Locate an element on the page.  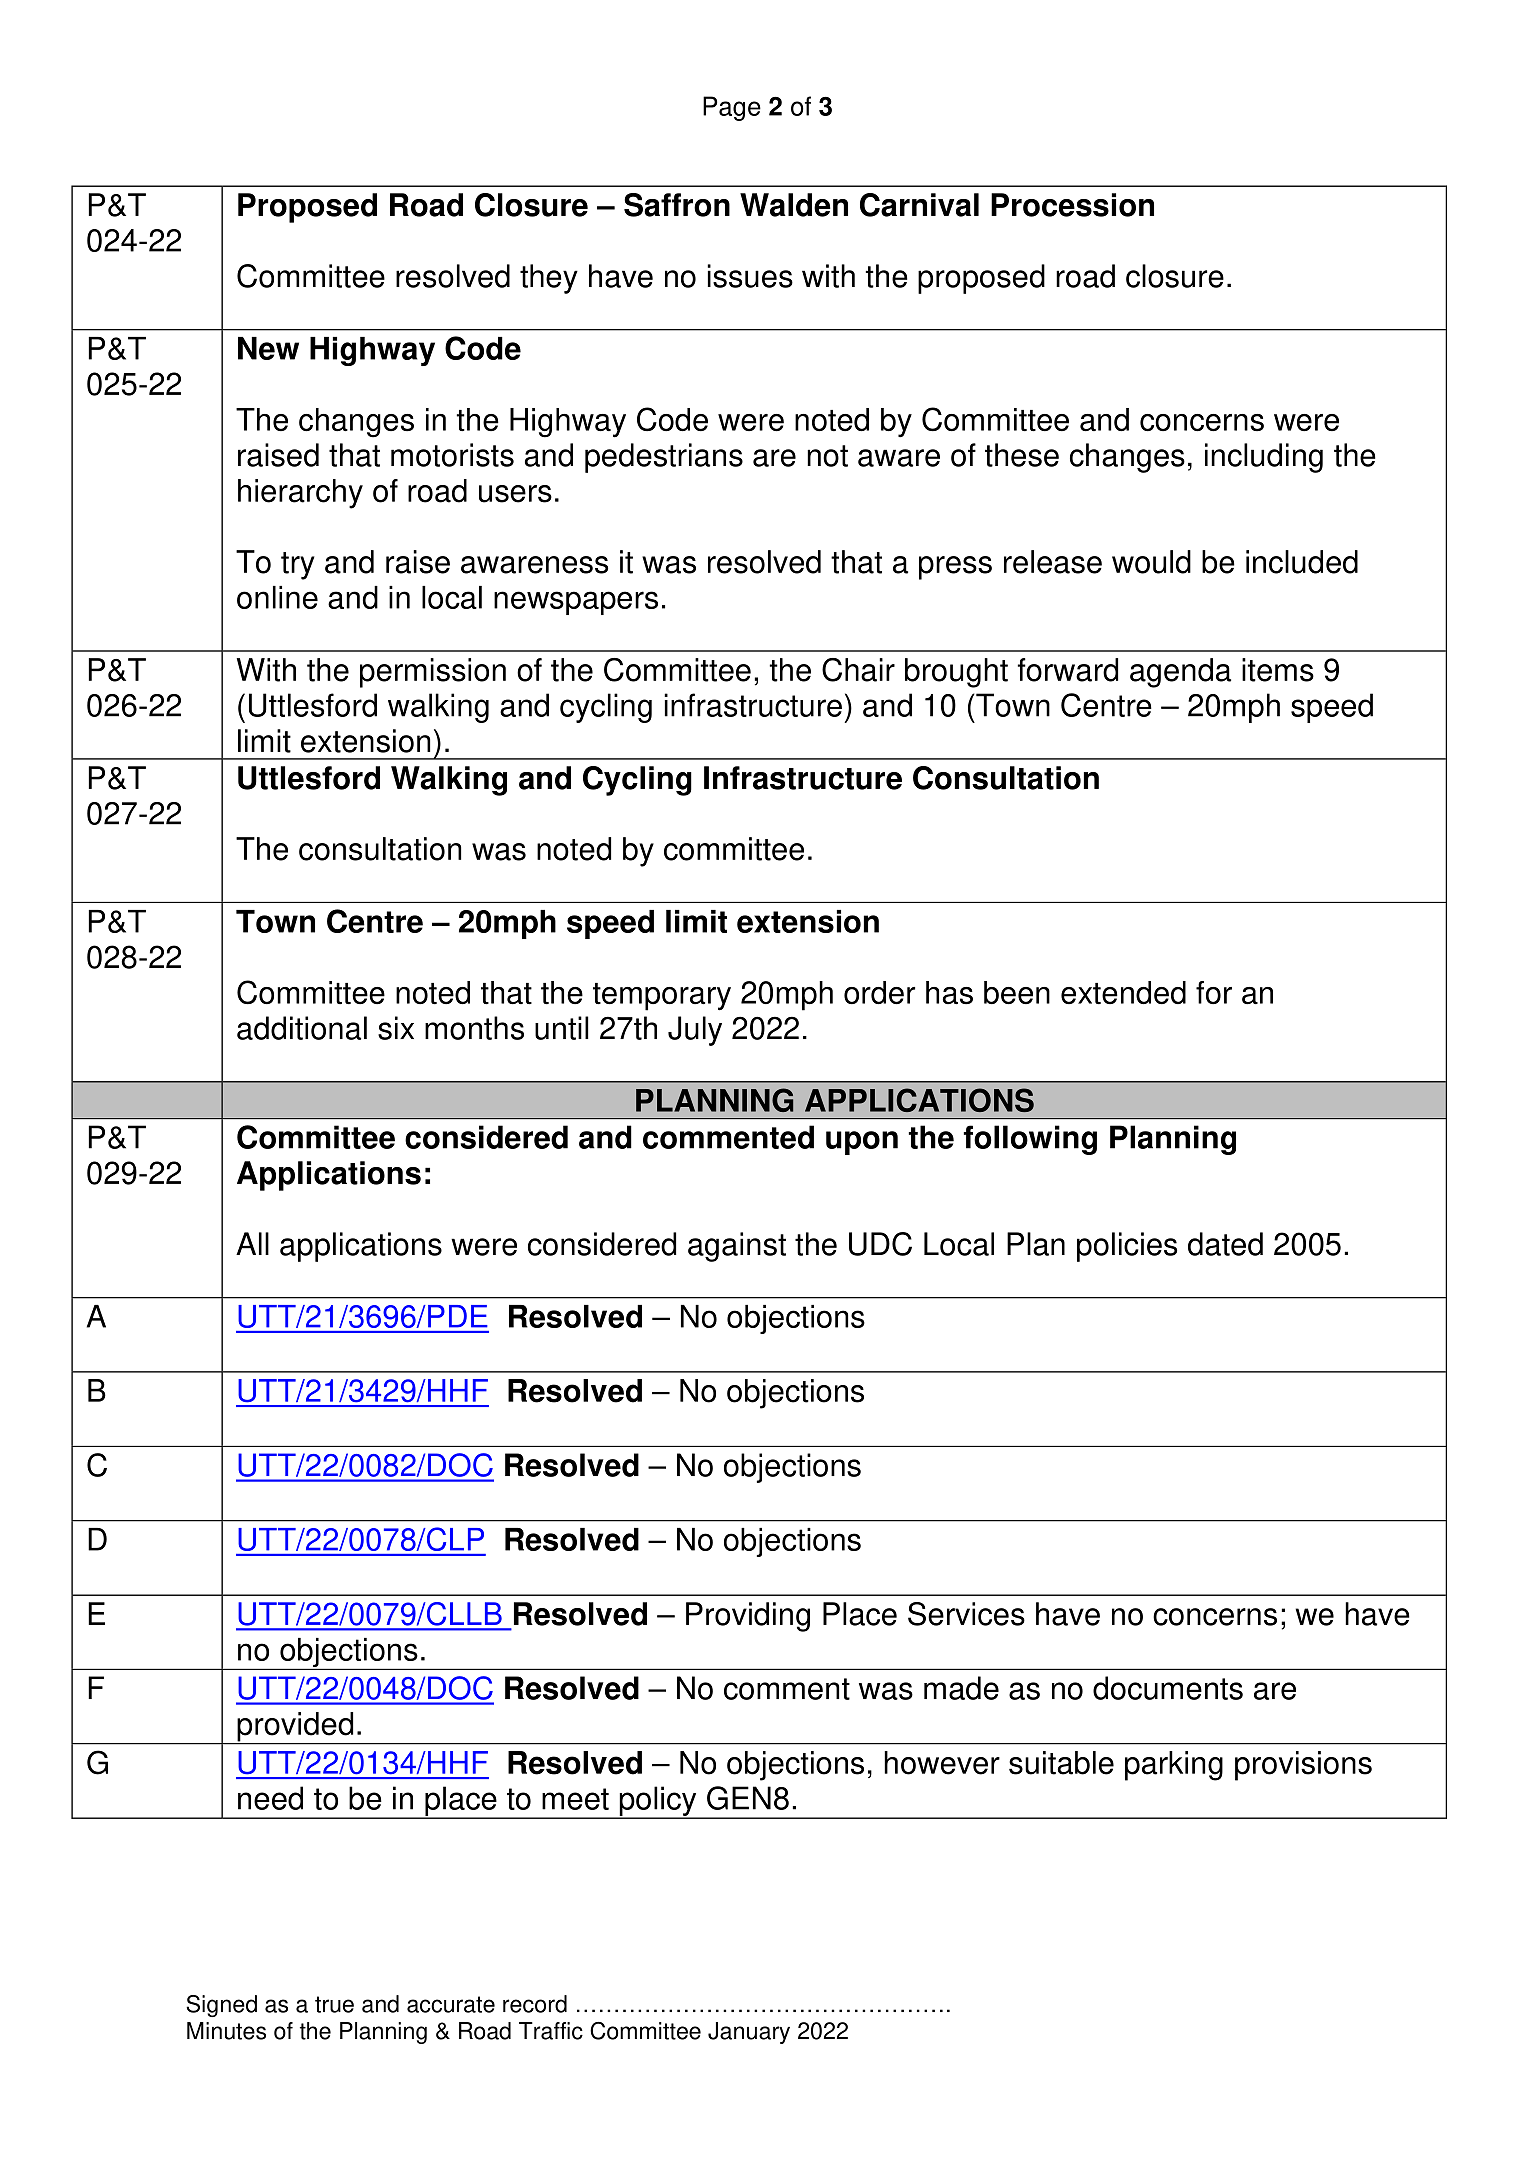
Chair is located at coordinates (858, 670).
